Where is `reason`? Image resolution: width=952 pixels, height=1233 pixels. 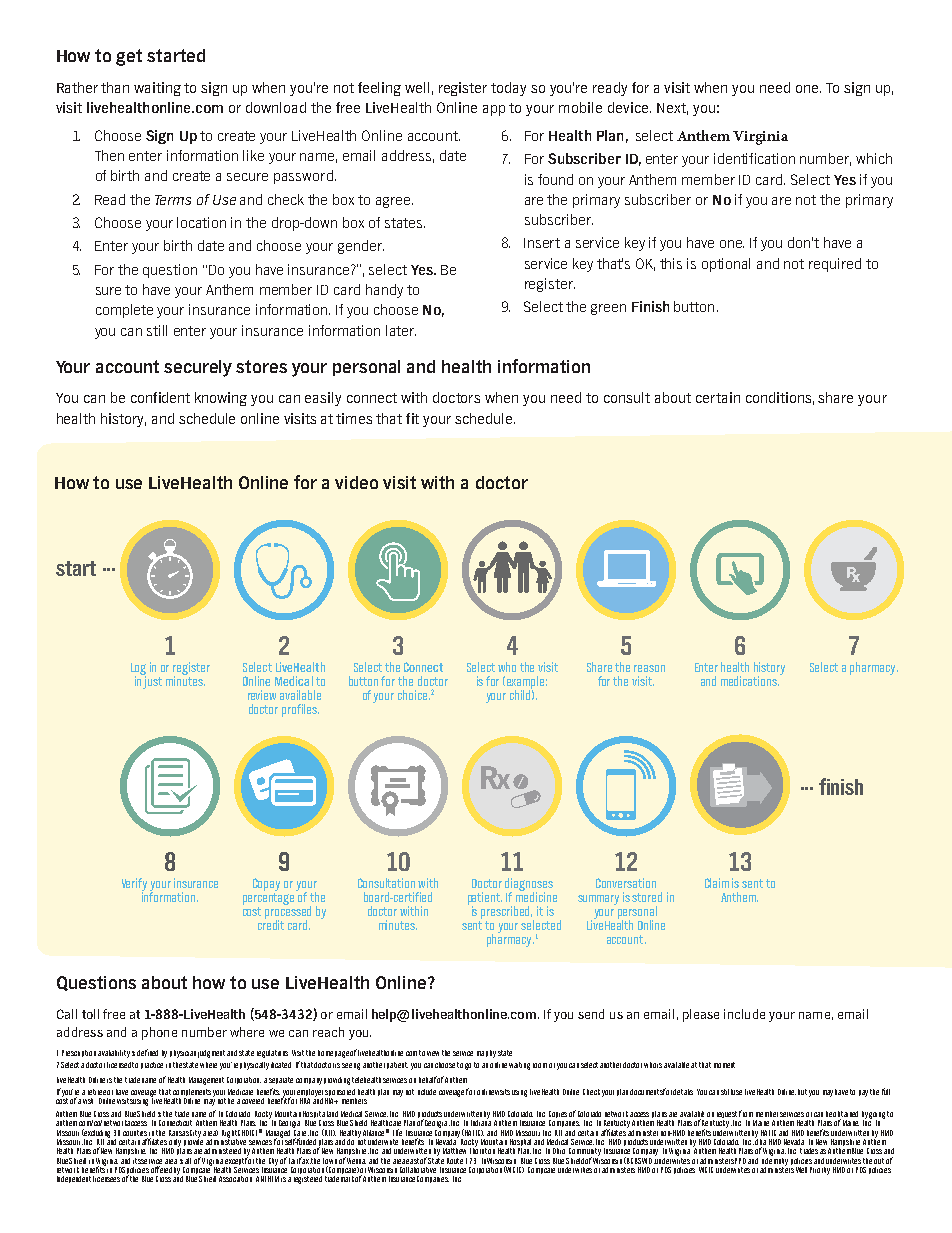
reason is located at coordinates (649, 668).
